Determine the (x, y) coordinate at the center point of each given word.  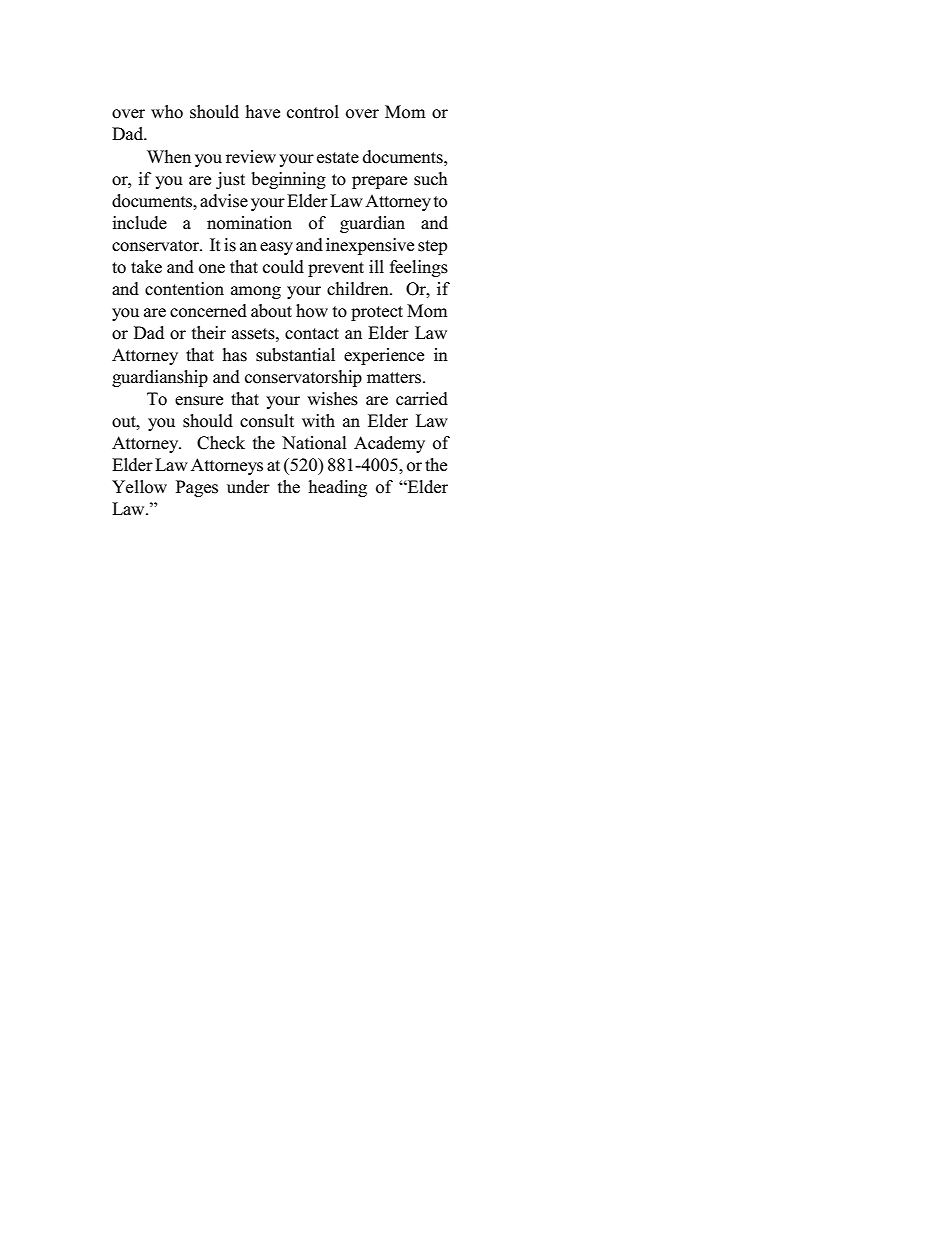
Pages (197, 488)
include (139, 223)
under (248, 487)
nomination (249, 223)
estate (338, 158)
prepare (379, 182)
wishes (332, 399)
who (167, 112)
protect (377, 313)
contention (184, 289)
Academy (389, 444)
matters (395, 378)
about (271, 311)
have (263, 112)
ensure (199, 401)
